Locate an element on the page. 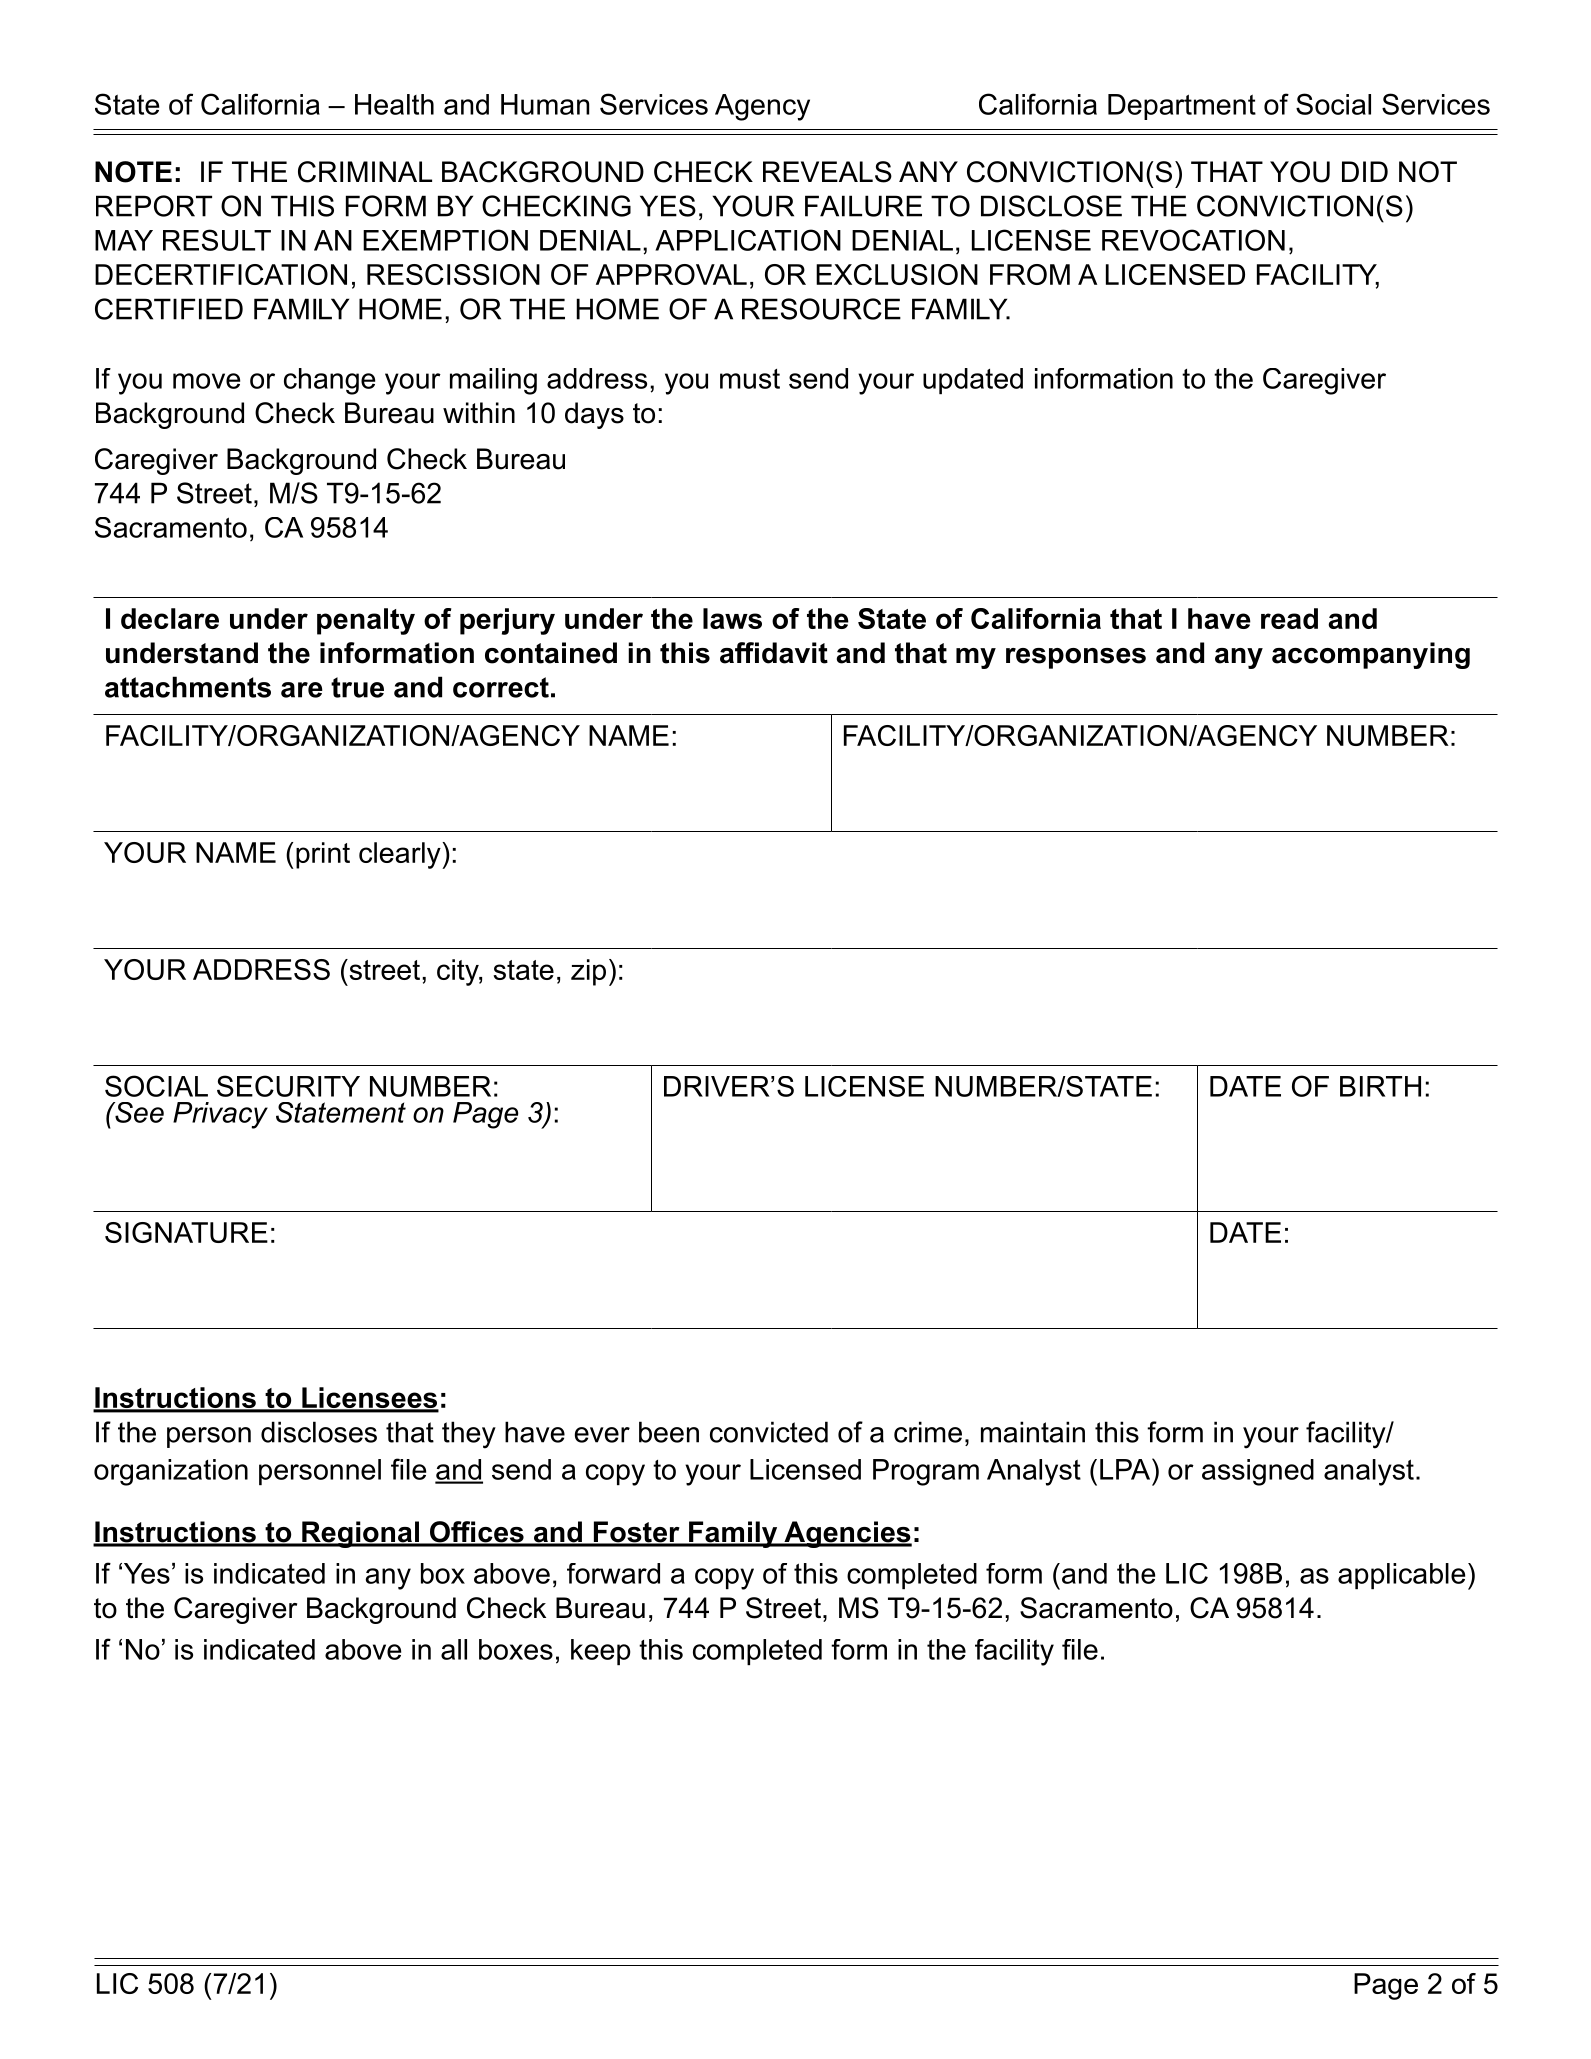 This image has width=1591, height=2059. Regional is located at coordinates (360, 1534).
